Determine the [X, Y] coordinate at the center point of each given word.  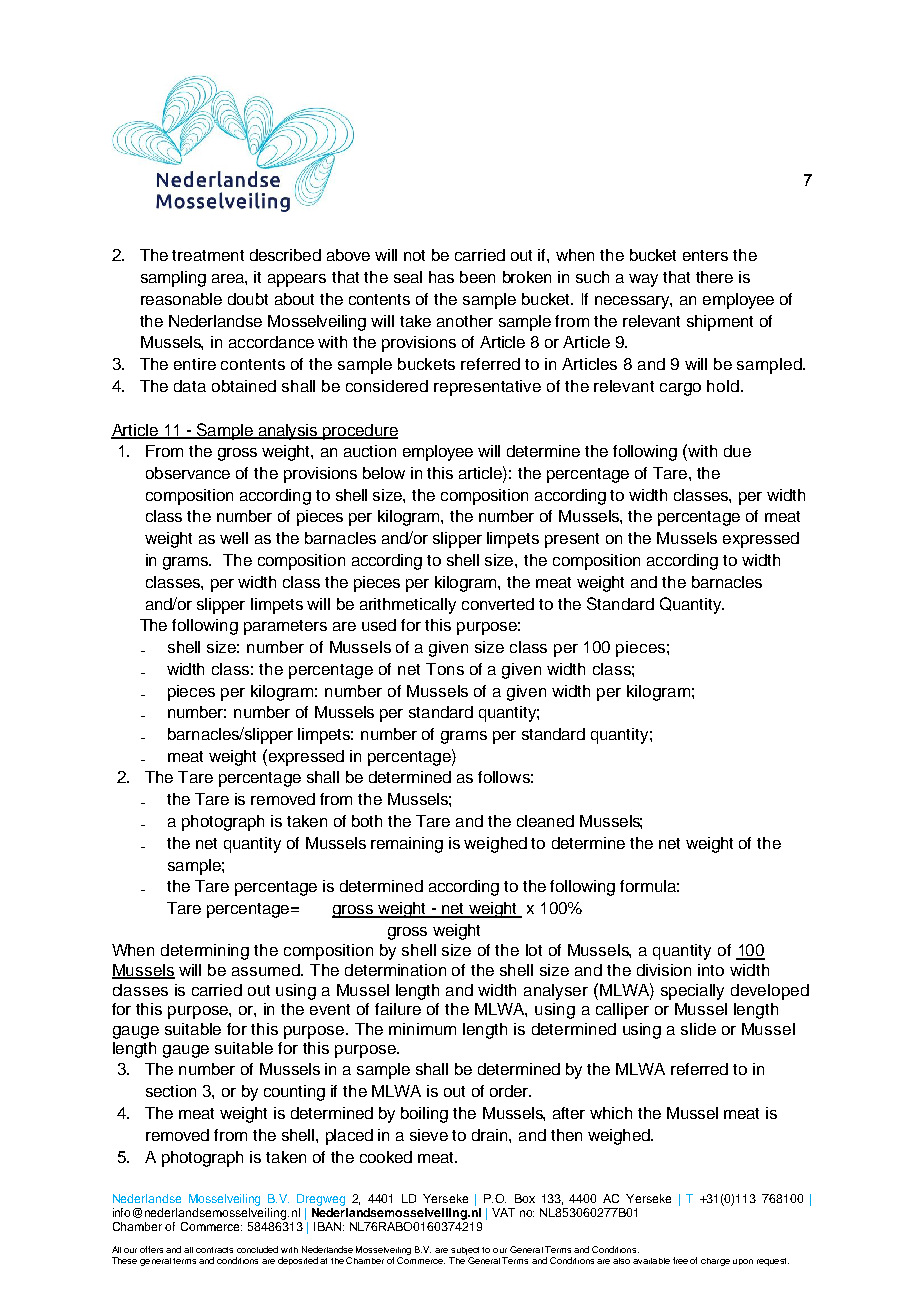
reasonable [181, 299]
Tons [445, 669]
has [441, 277]
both [367, 821]
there [714, 277]
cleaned [545, 821]
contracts [214, 1250]
